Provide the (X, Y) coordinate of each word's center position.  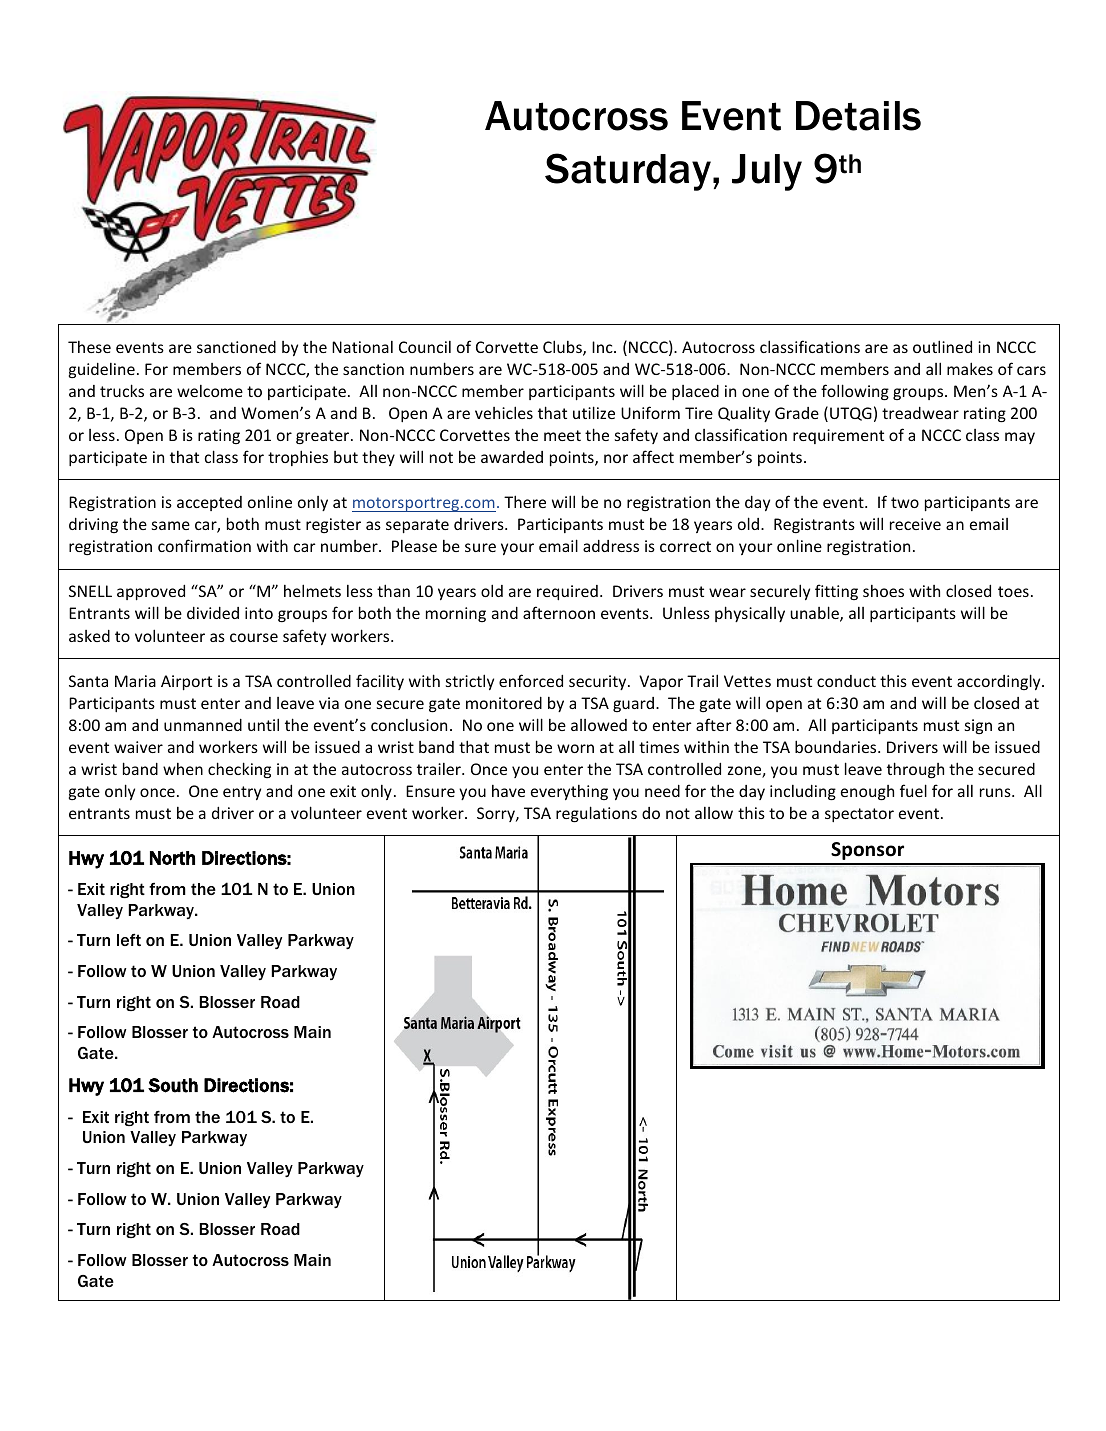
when (183, 769)
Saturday (629, 172)
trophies (298, 458)
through (915, 770)
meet (562, 435)
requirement (838, 436)
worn (575, 748)
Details (858, 116)
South (173, 1085)
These (89, 347)
